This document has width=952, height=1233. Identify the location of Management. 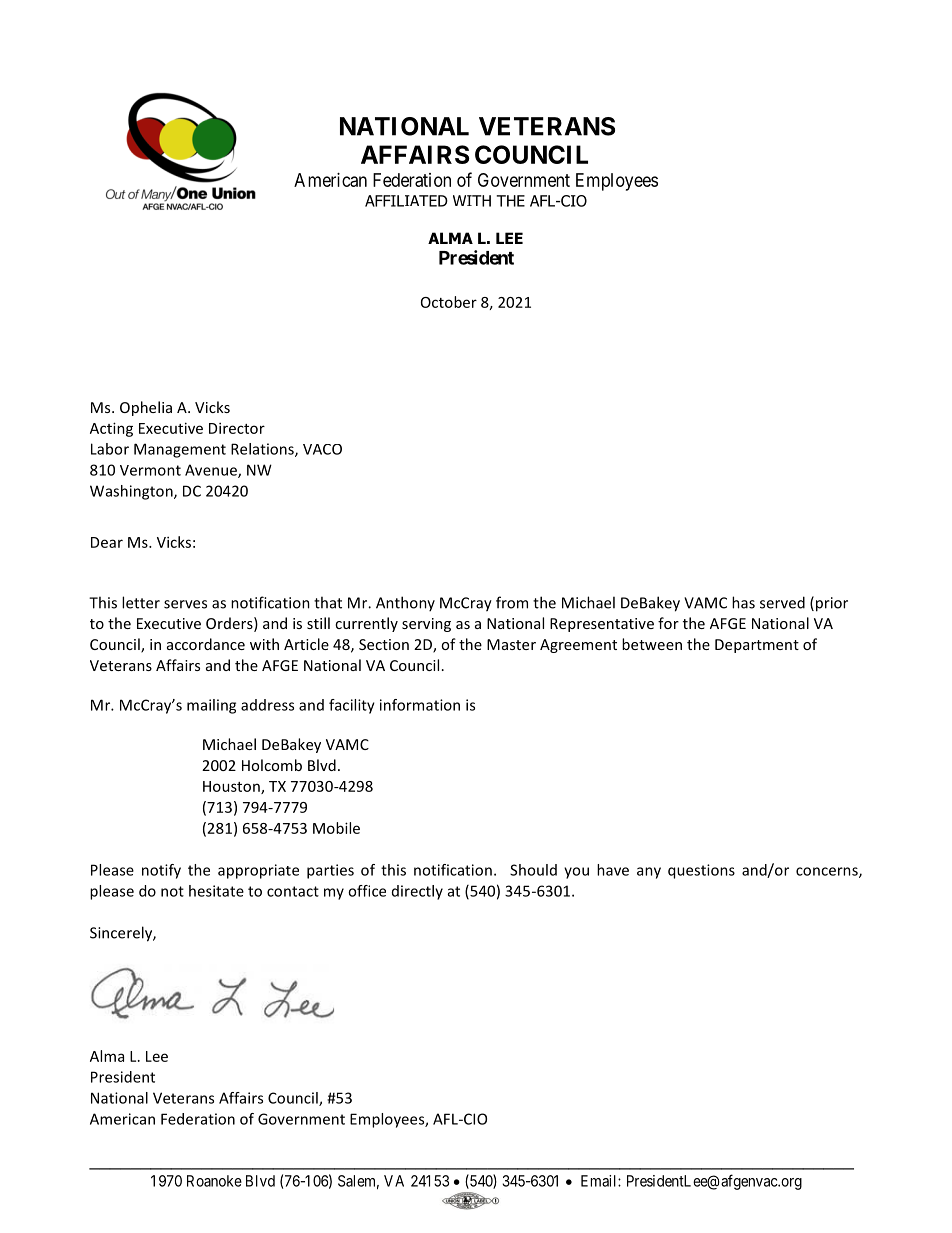
(180, 450).
